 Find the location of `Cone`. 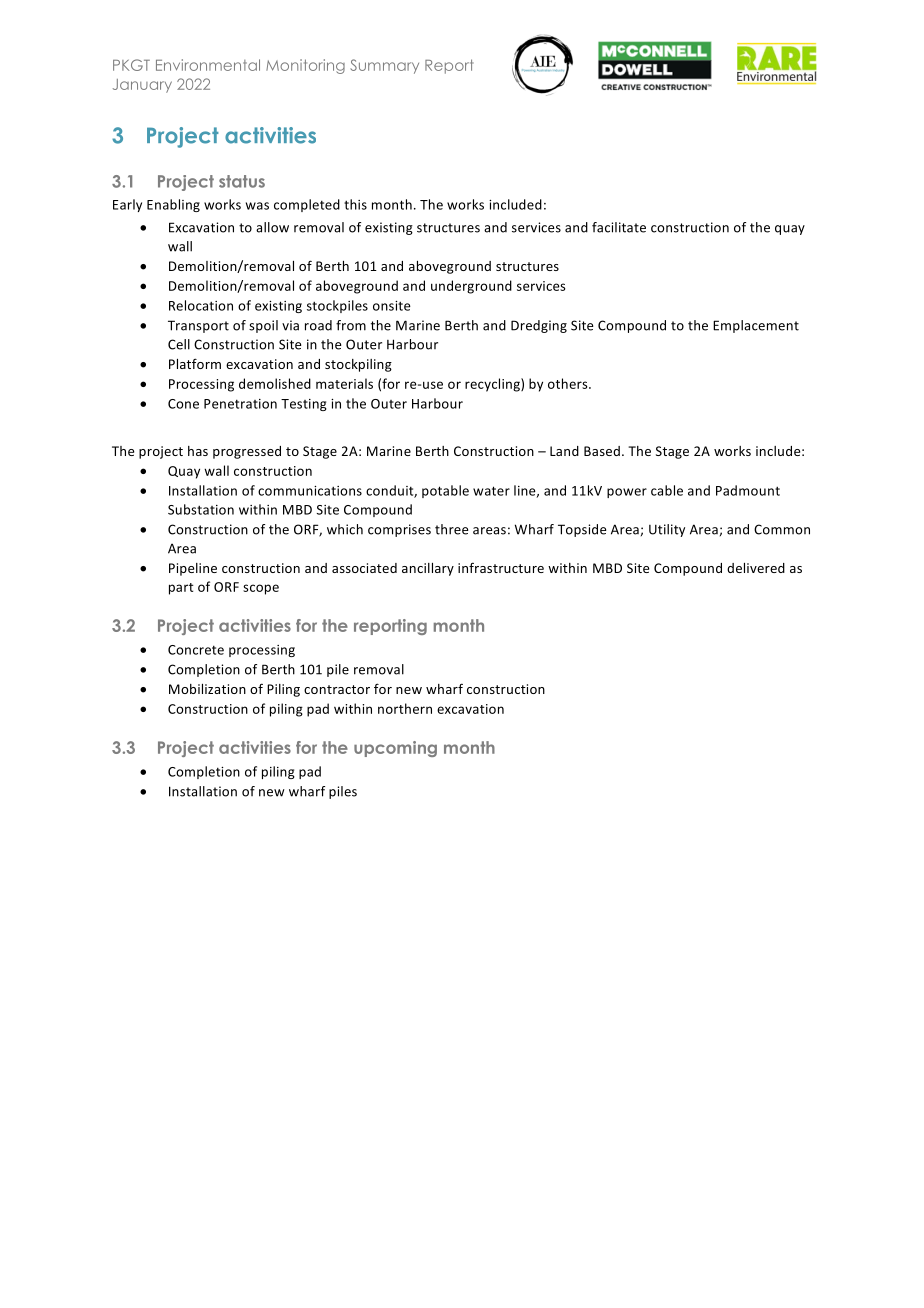

Cone is located at coordinates (183, 404).
